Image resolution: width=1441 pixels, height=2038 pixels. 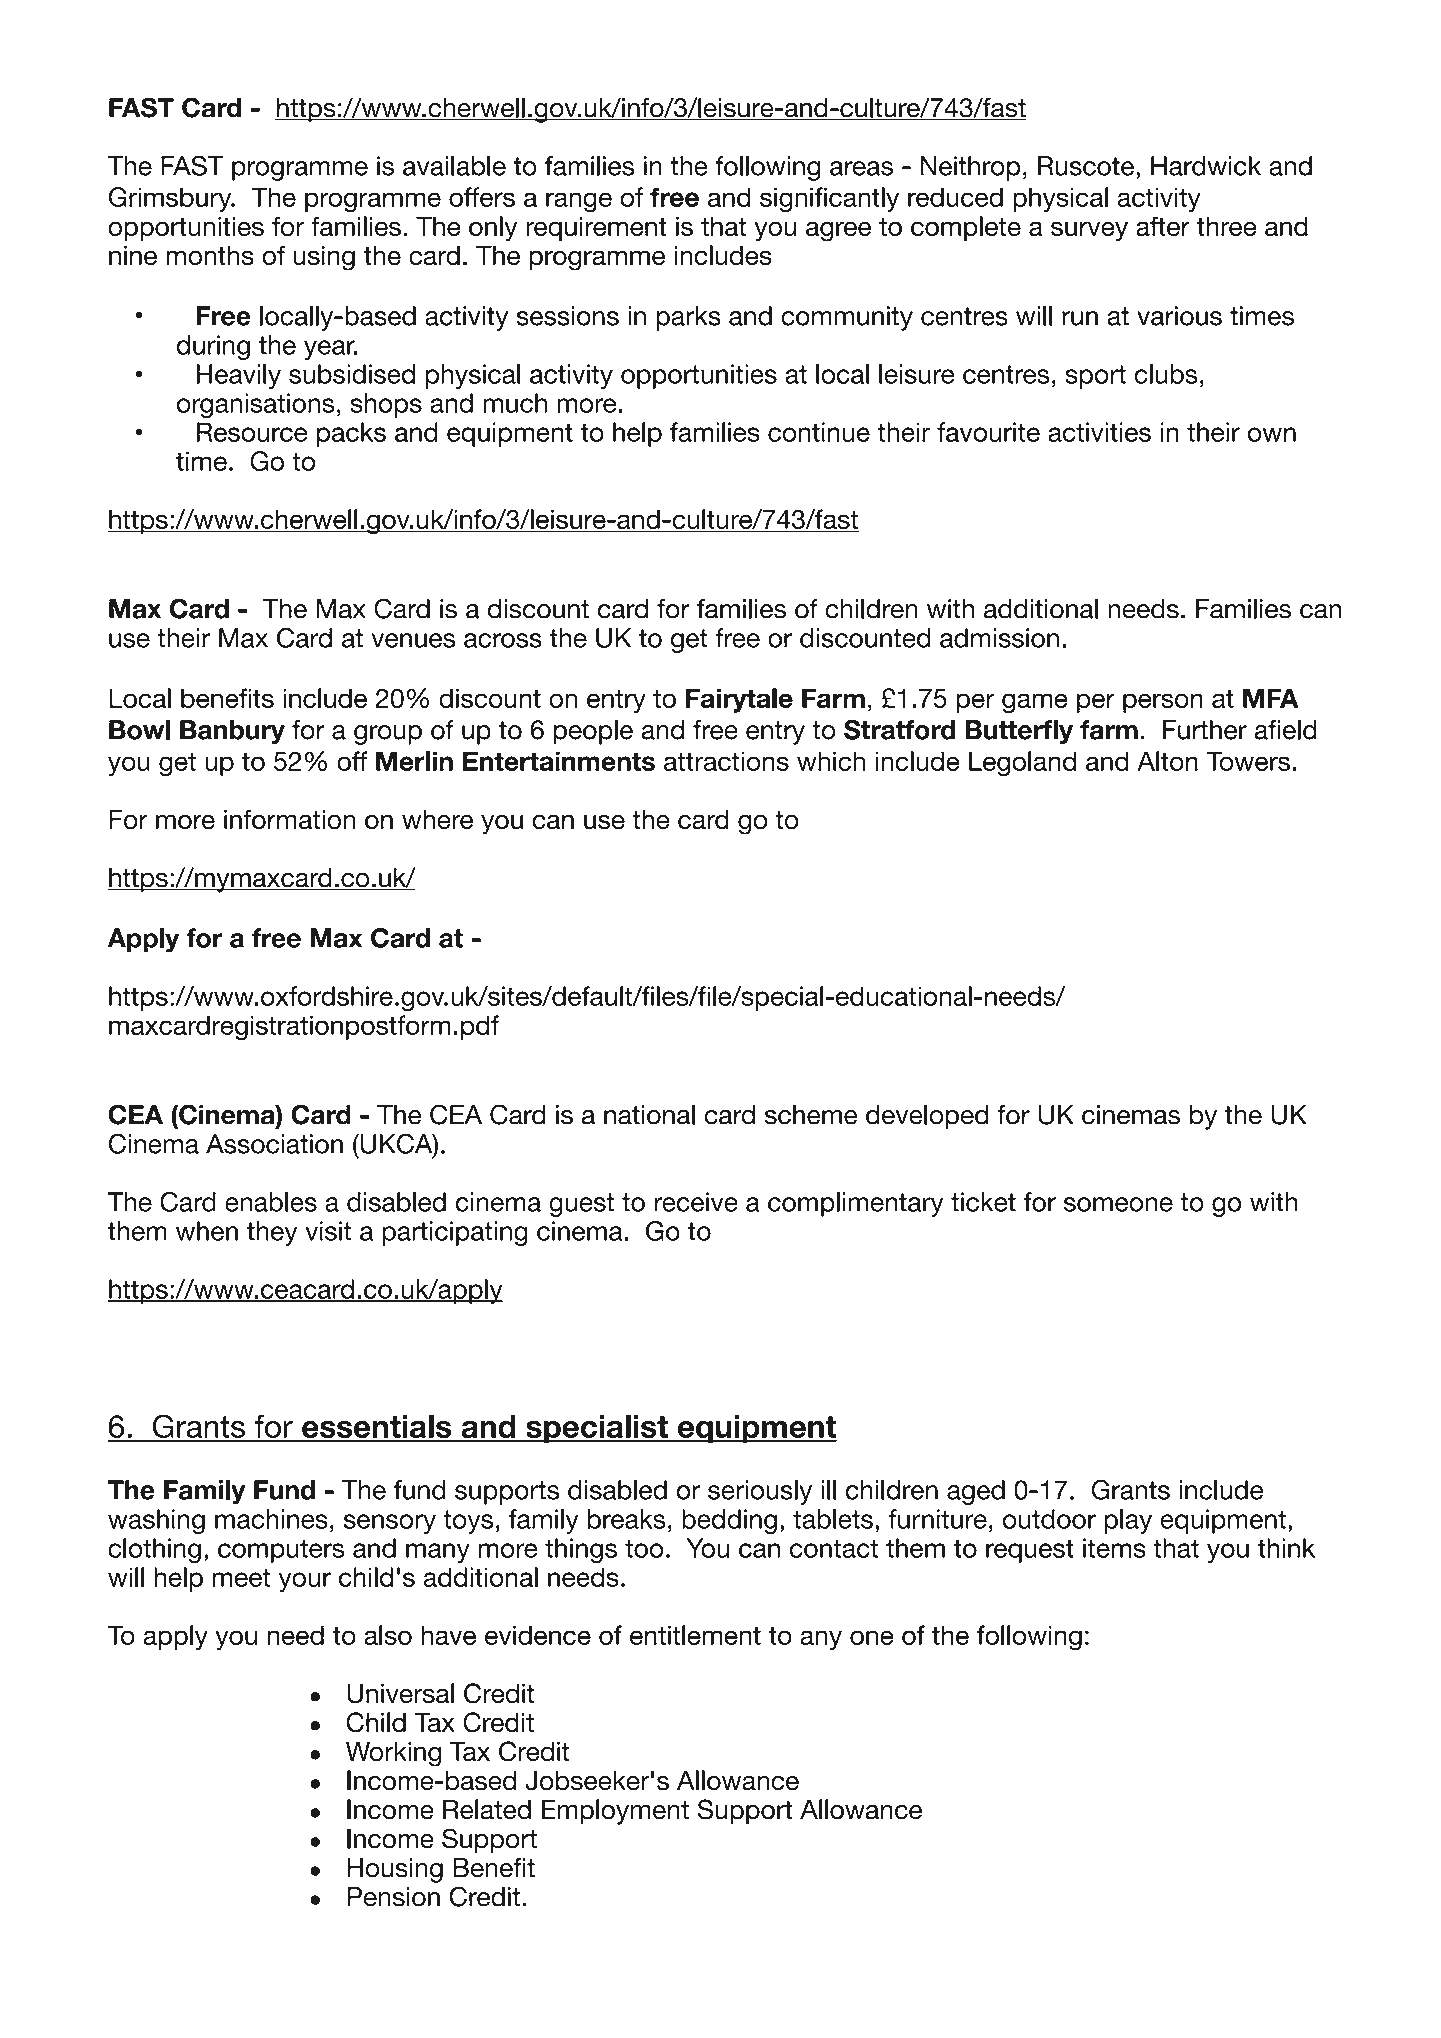 I want to click on months, so click(x=210, y=255).
